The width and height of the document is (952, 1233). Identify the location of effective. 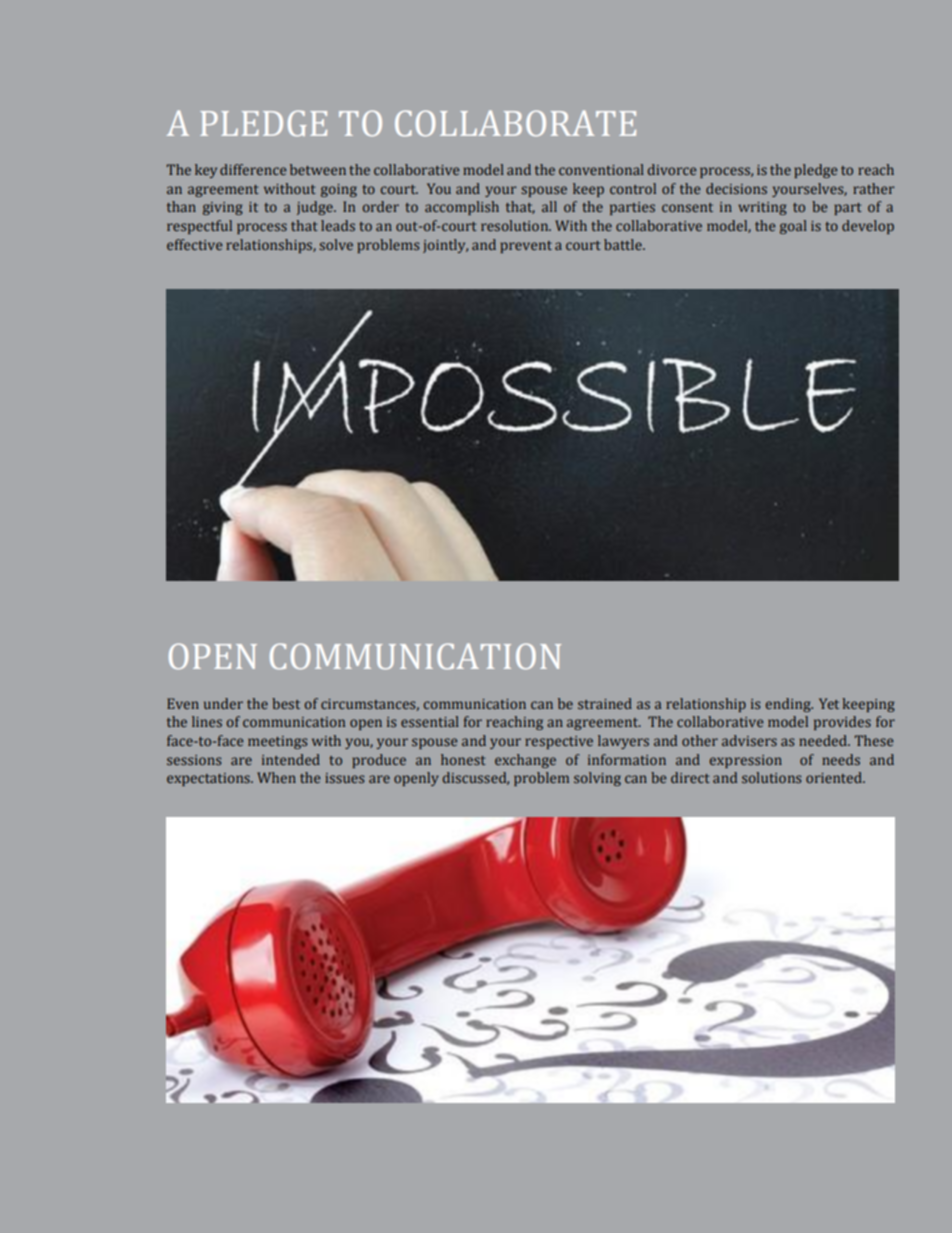
(194, 244).
